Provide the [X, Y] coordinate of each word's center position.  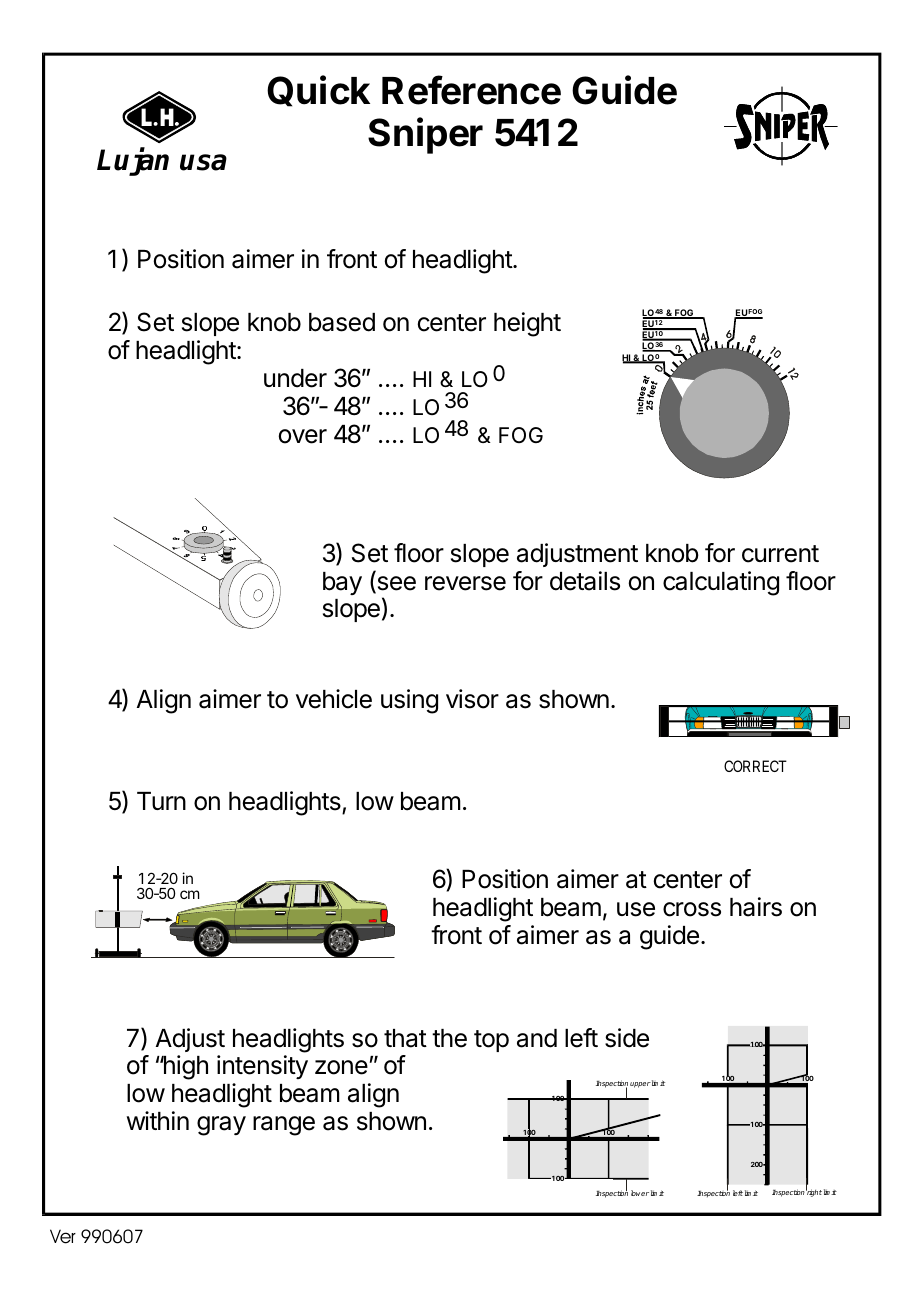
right [814, 1192]
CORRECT [755, 766]
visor [472, 699]
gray [221, 1126]
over [303, 436]
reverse [465, 583]
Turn [161, 801]
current [780, 554]
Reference [471, 90]
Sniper [425, 135]
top [491, 1041]
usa [203, 162]
